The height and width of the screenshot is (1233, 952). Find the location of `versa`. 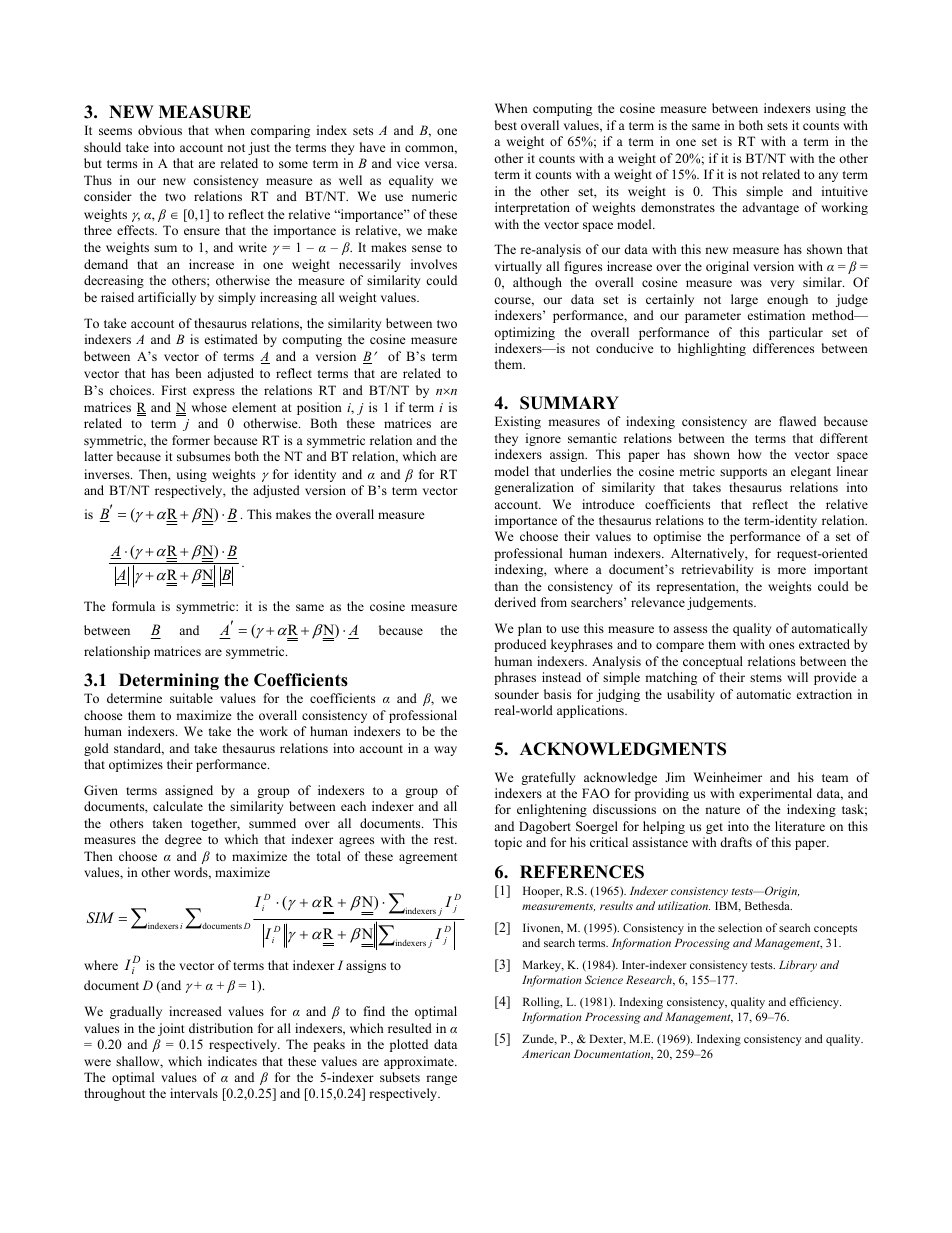

versa is located at coordinates (440, 164).
